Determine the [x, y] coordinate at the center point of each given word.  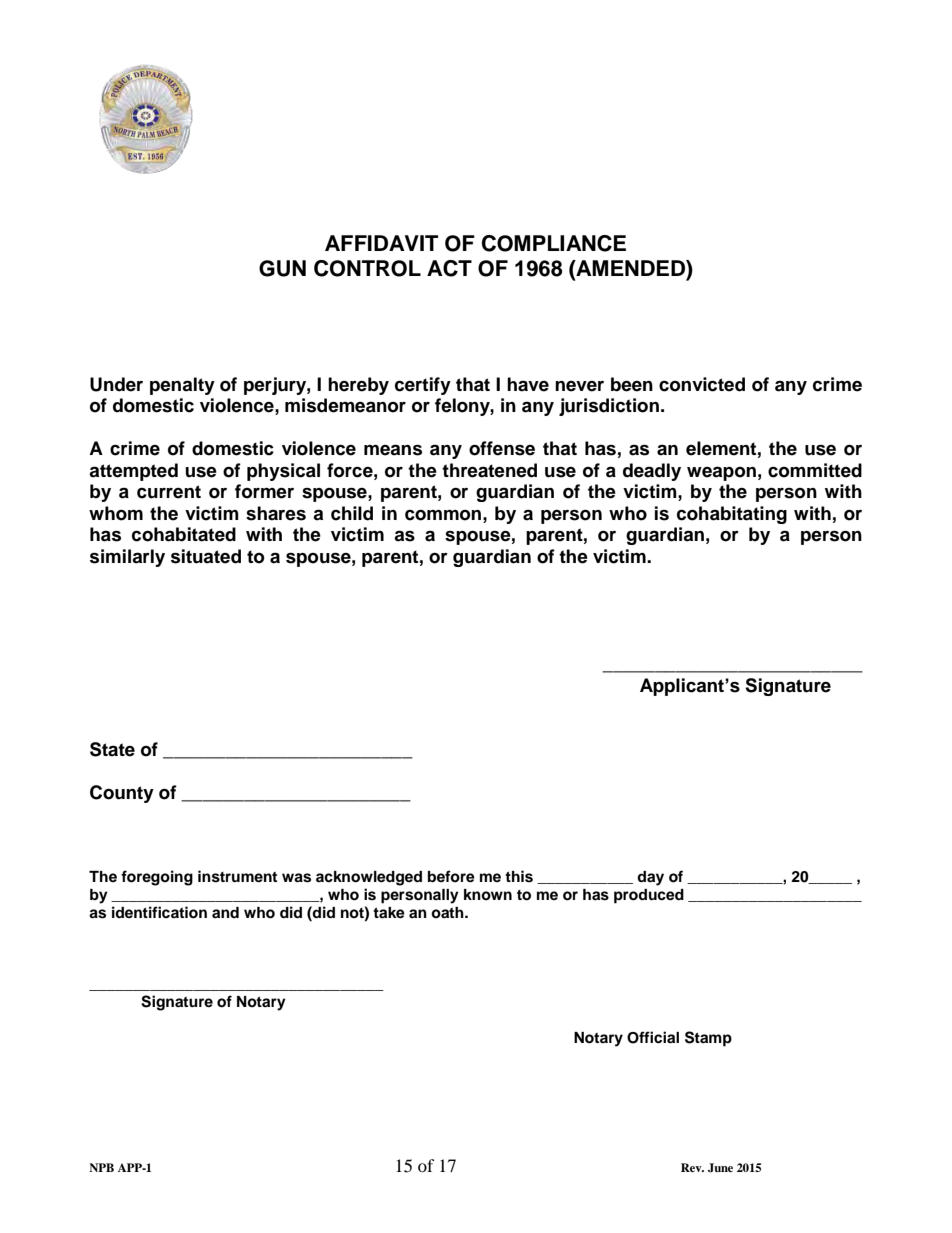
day [650, 878]
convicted [702, 384]
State [112, 749]
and [225, 912]
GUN [282, 268]
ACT [449, 268]
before [451, 876]
